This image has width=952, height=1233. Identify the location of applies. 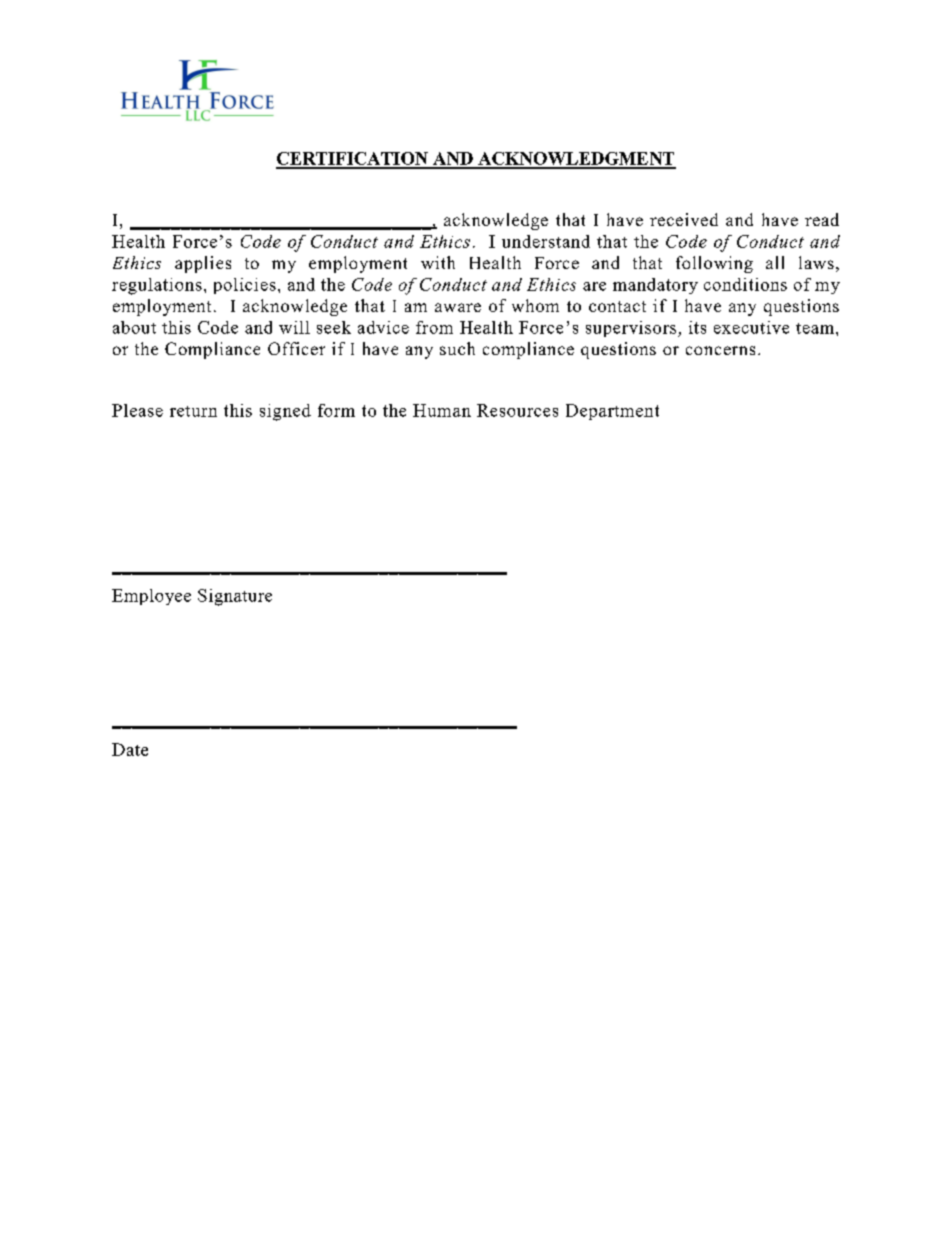
(203, 264).
